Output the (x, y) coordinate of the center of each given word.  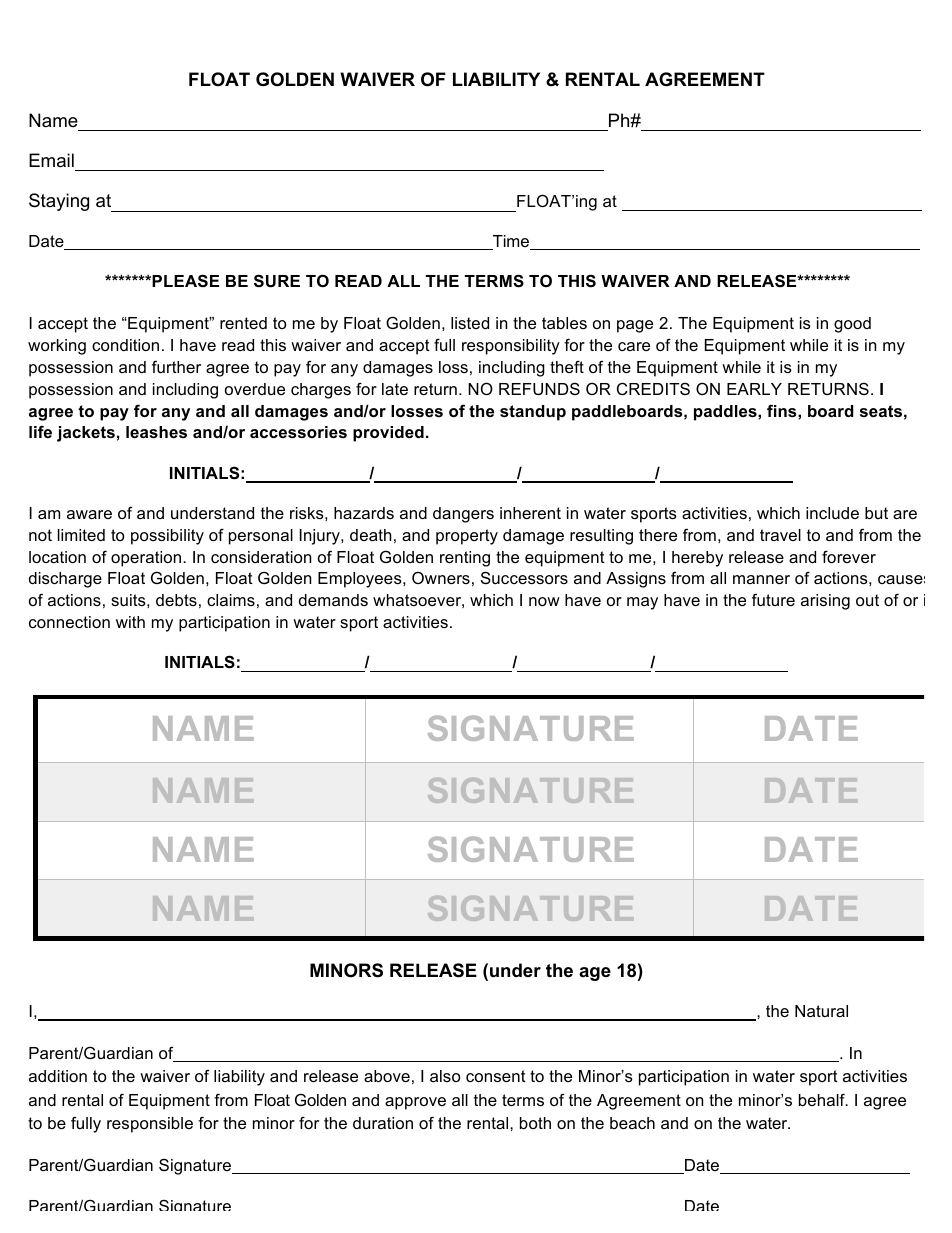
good (852, 325)
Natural (821, 1011)
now (544, 601)
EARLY (754, 389)
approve (415, 1103)
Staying (59, 202)
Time (511, 242)
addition (58, 1076)
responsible (150, 1125)
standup (533, 413)
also (445, 1076)
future (773, 599)
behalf (823, 1099)
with (130, 622)
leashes (156, 432)
